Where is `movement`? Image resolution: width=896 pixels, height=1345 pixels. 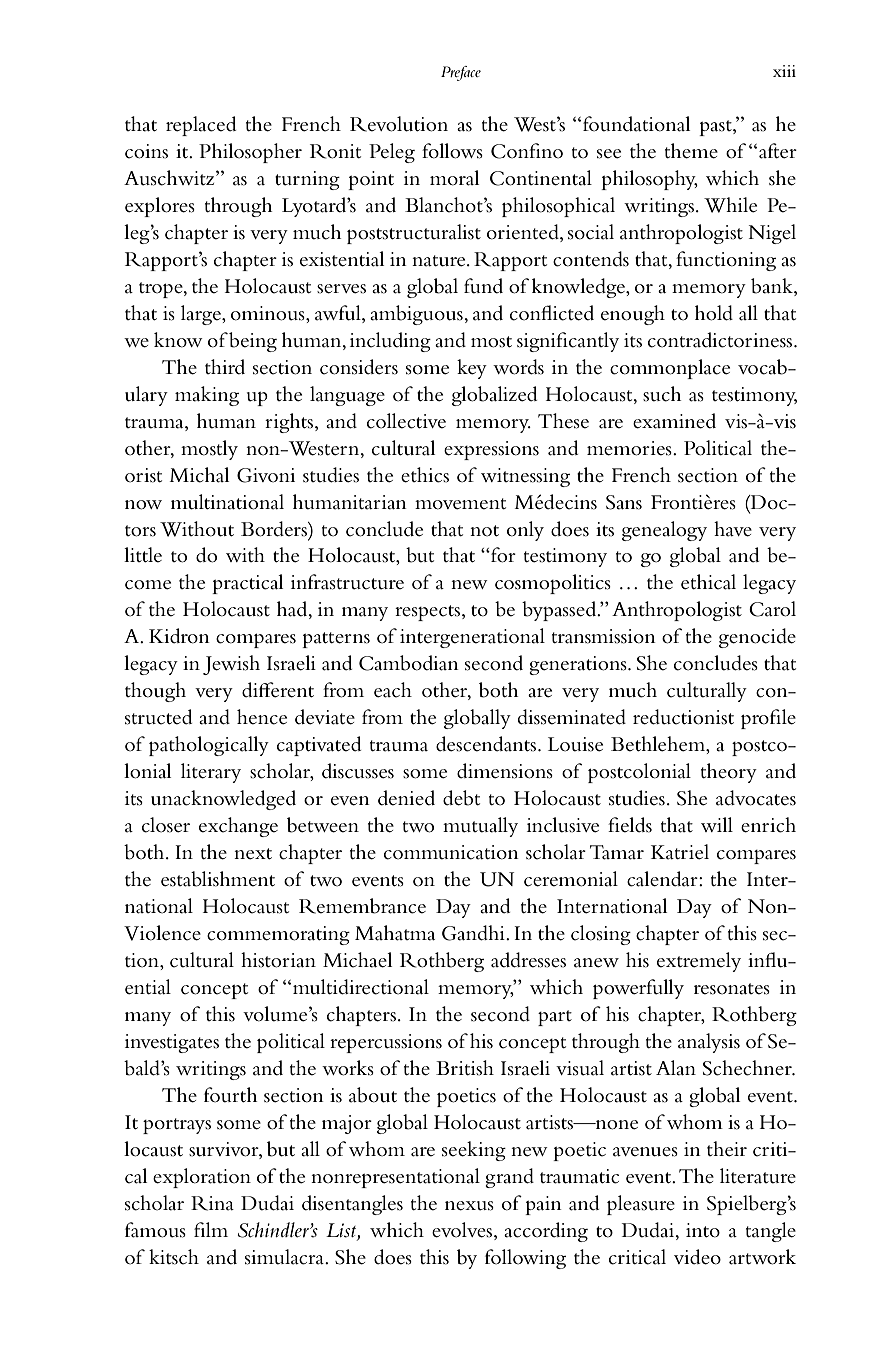 movement is located at coordinates (460, 504).
